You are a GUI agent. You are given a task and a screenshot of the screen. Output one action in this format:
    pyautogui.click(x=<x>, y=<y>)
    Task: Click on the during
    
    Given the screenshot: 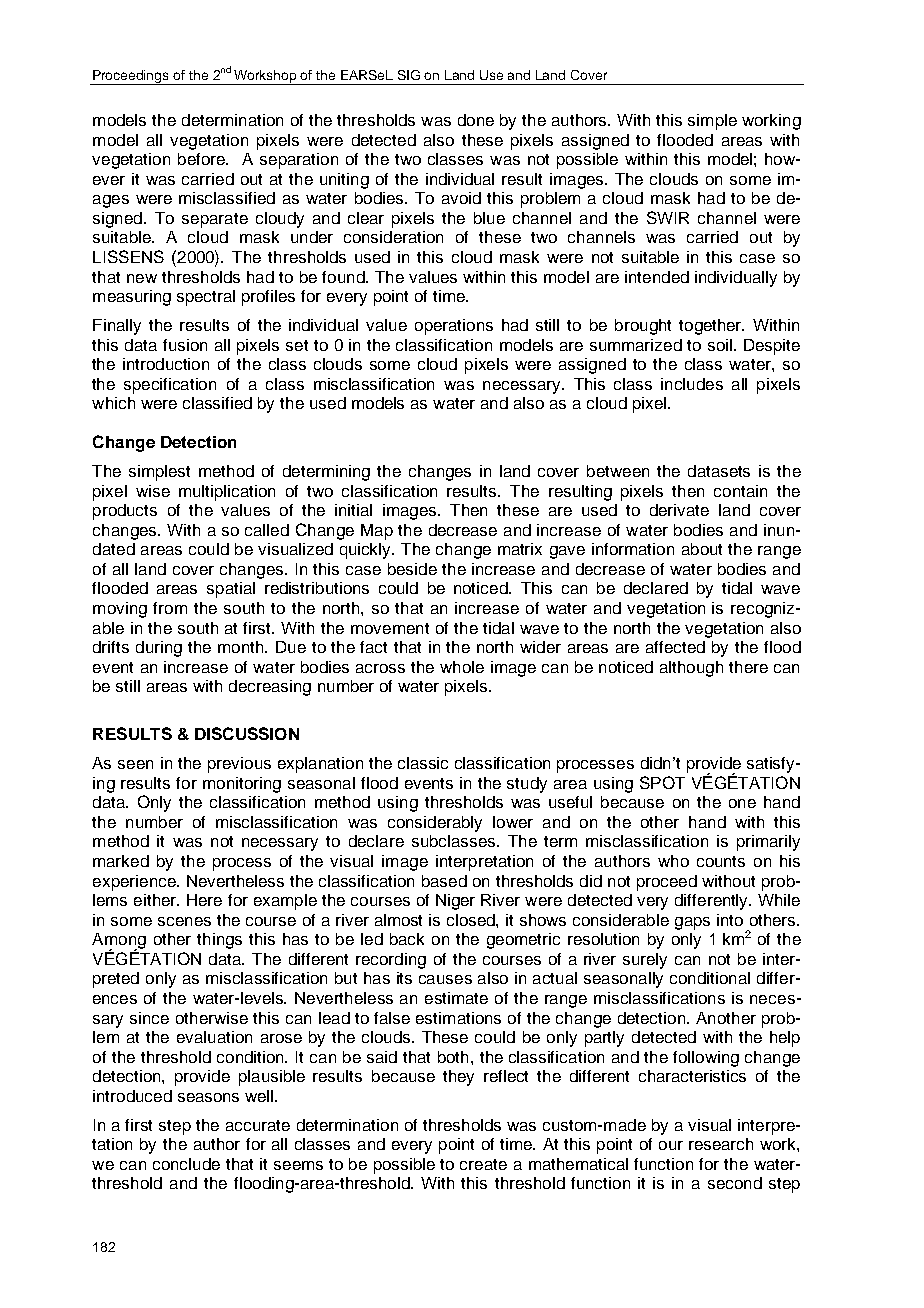 What is the action you would take?
    pyautogui.click(x=159, y=649)
